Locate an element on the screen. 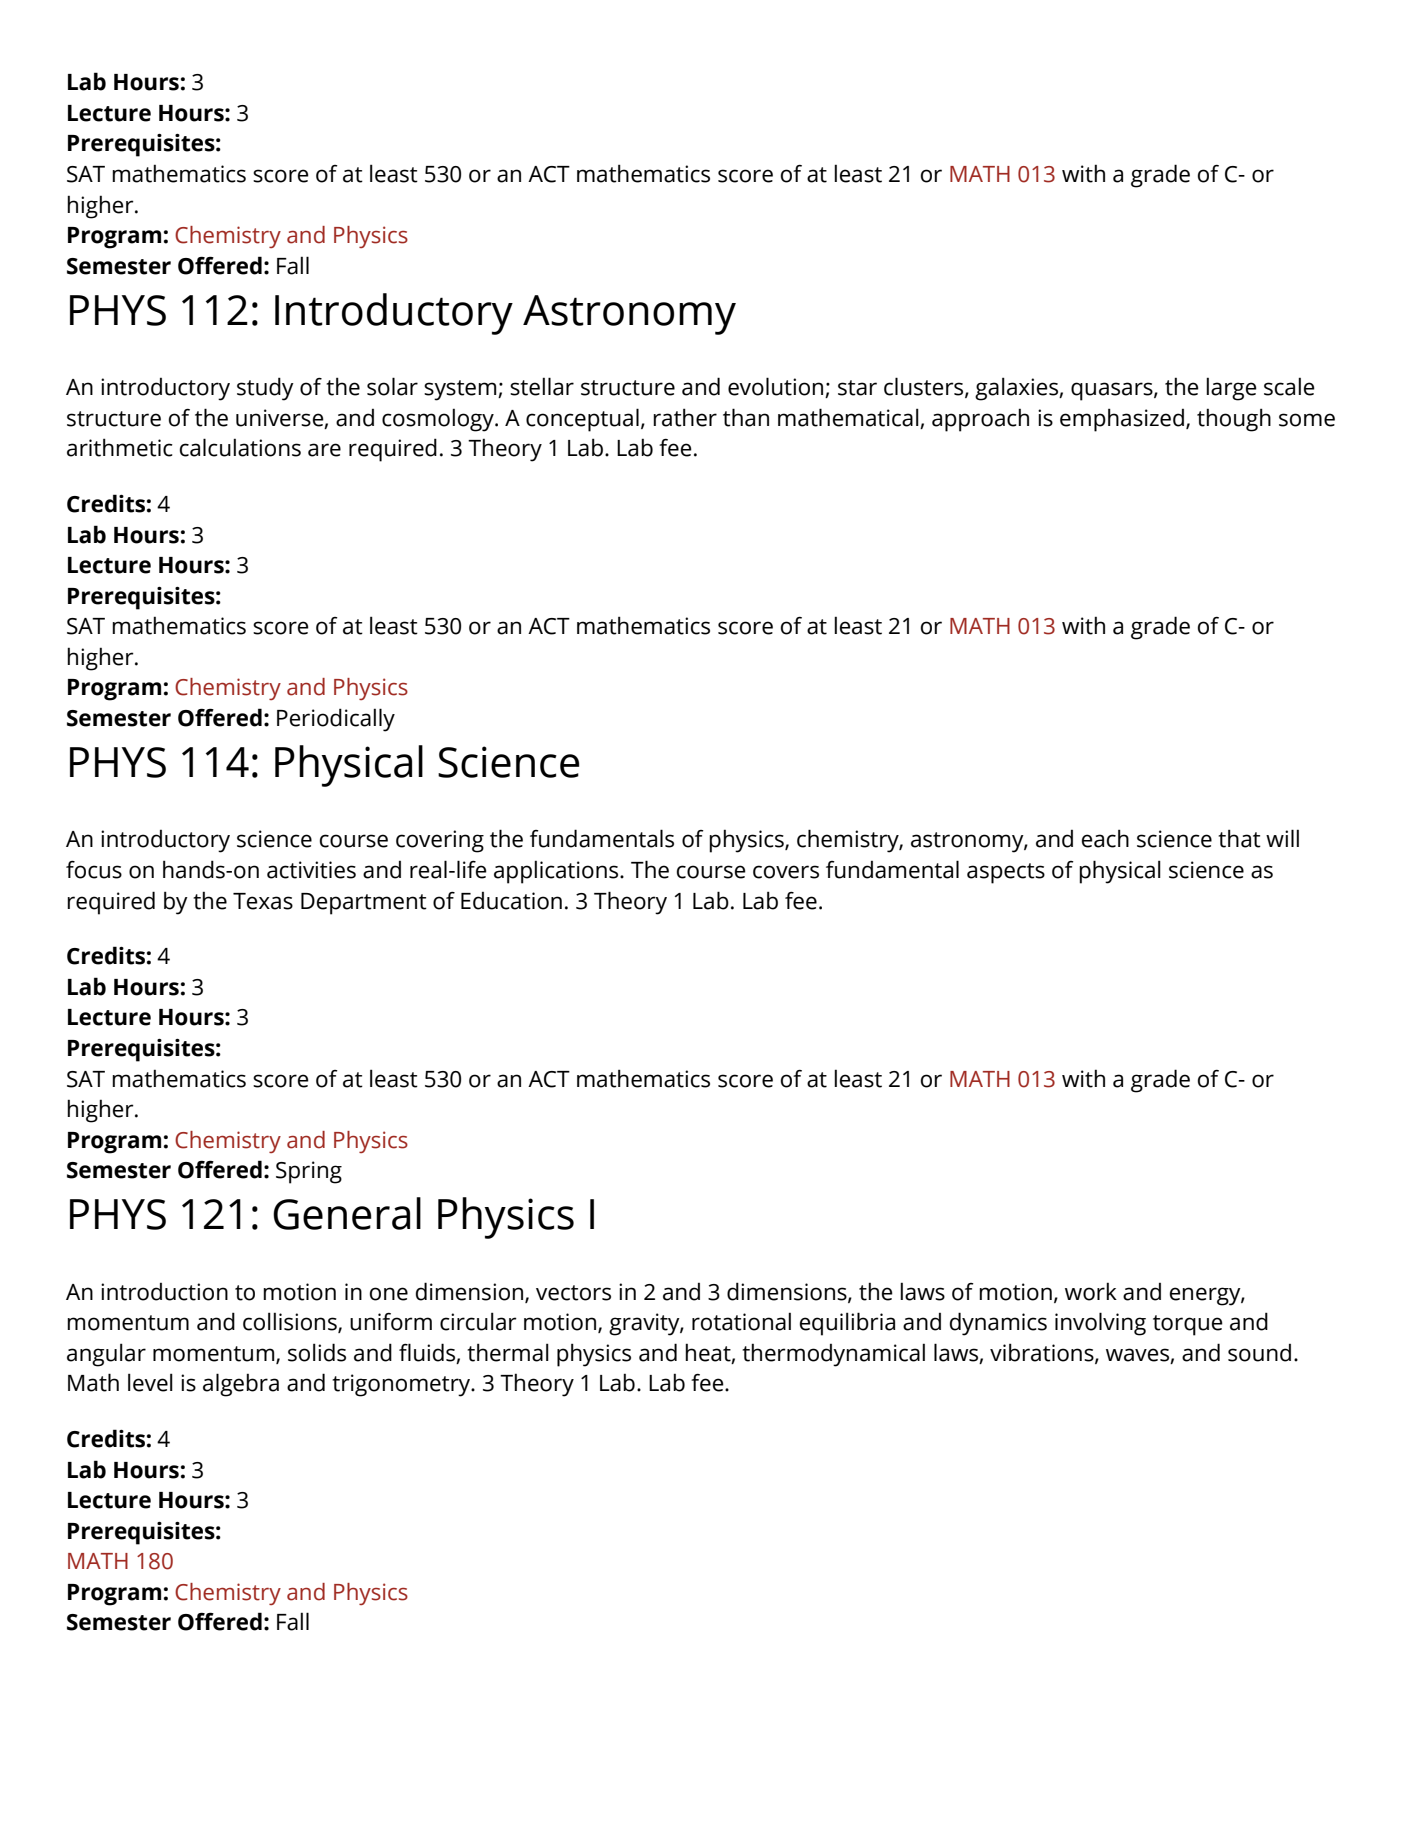  rather is located at coordinates (685, 417).
